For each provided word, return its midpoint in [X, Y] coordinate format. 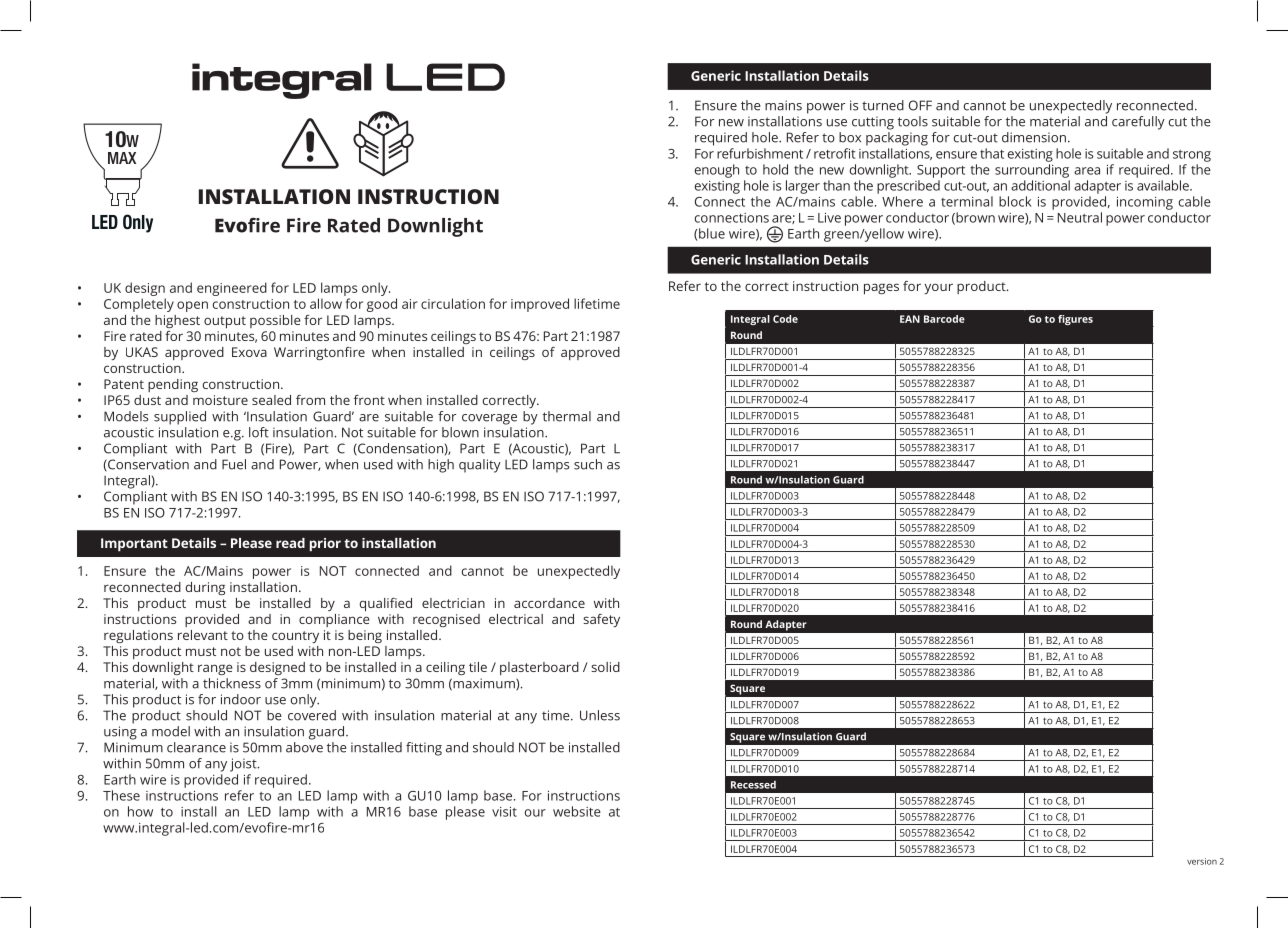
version [1202, 861]
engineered [232, 289]
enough [717, 171]
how [140, 811]
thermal [567, 416]
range [215, 669]
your [938, 288]
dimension [1034, 137]
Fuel [234, 464]
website [577, 811]
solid [605, 667]
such [588, 464]
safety [601, 620]
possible [275, 321]
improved [540, 305]
